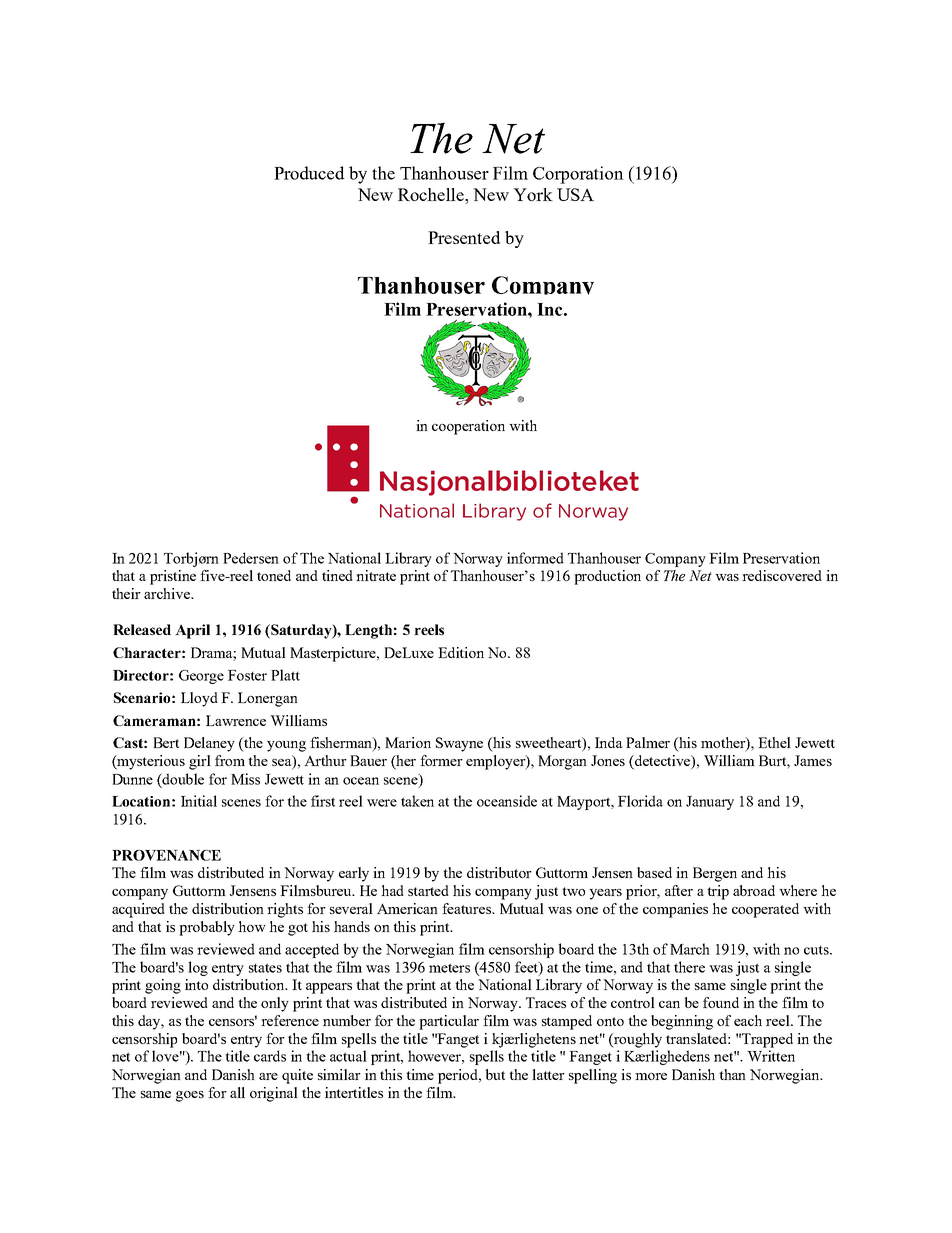 The image size is (952, 1233). I want to click on Edition, so click(461, 652).
